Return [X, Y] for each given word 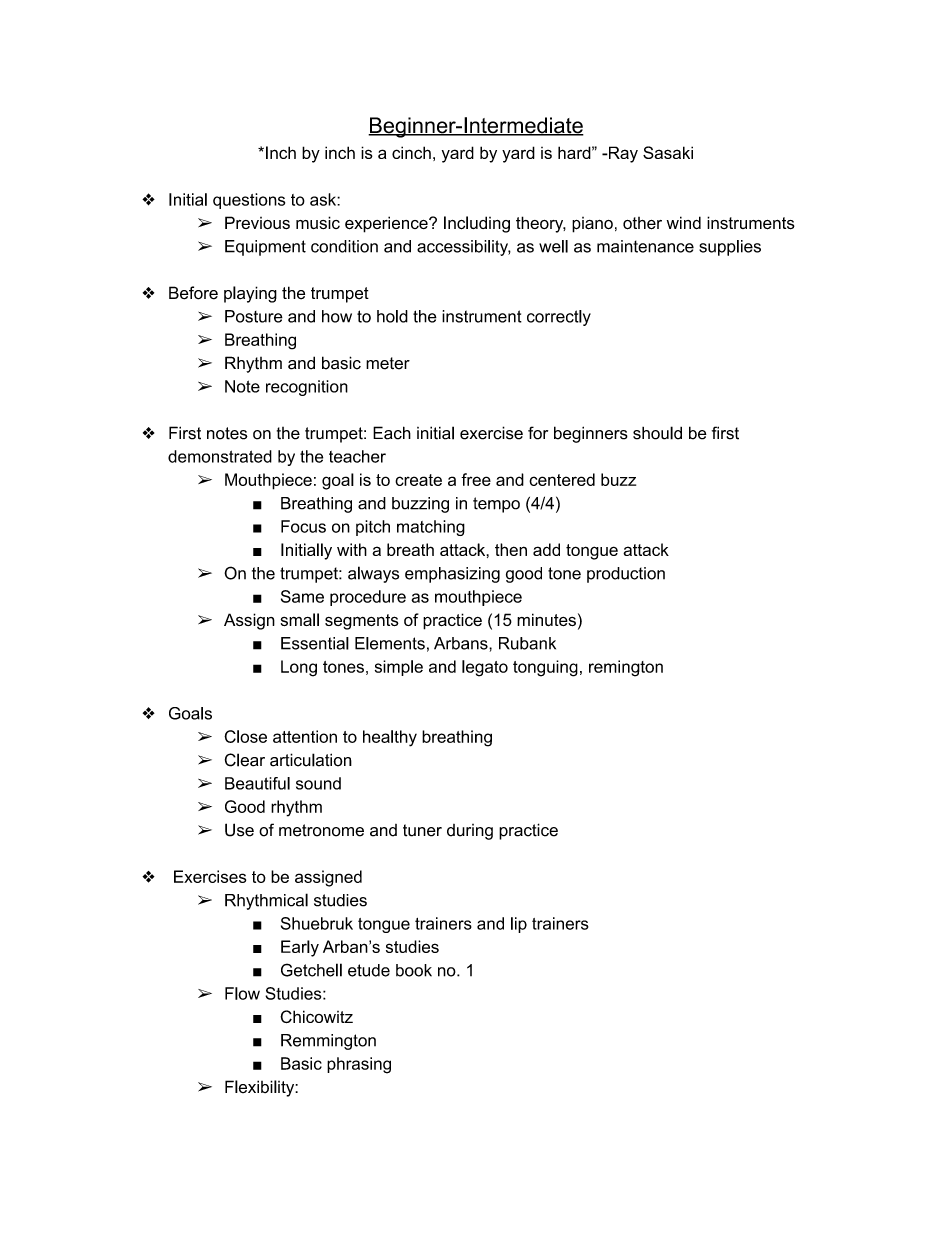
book [414, 970]
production [626, 575]
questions [249, 201]
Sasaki [668, 152]
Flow [242, 993]
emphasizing [452, 575]
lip [519, 925]
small [300, 619]
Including [477, 224]
